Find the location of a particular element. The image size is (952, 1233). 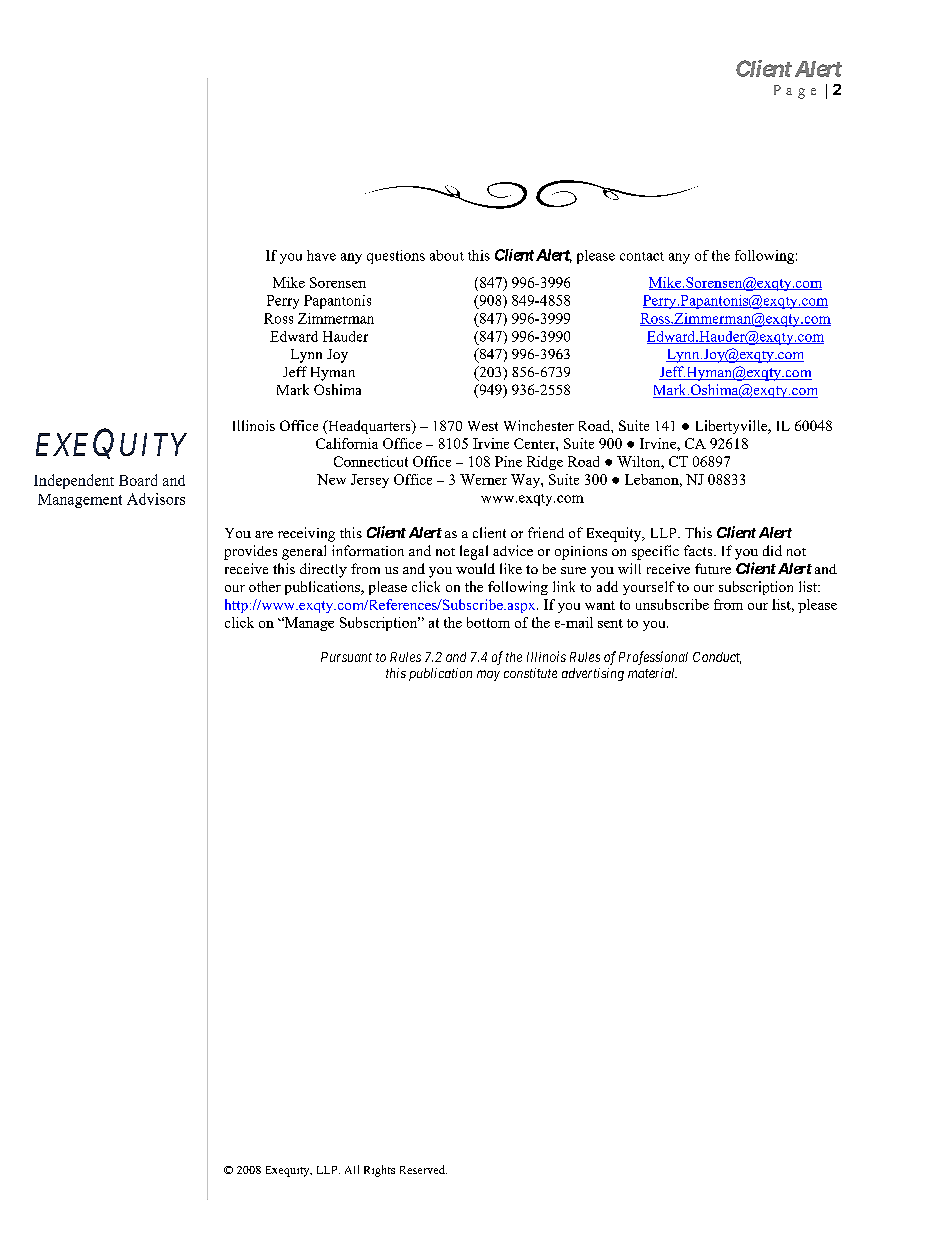

Page is located at coordinates (795, 92).
